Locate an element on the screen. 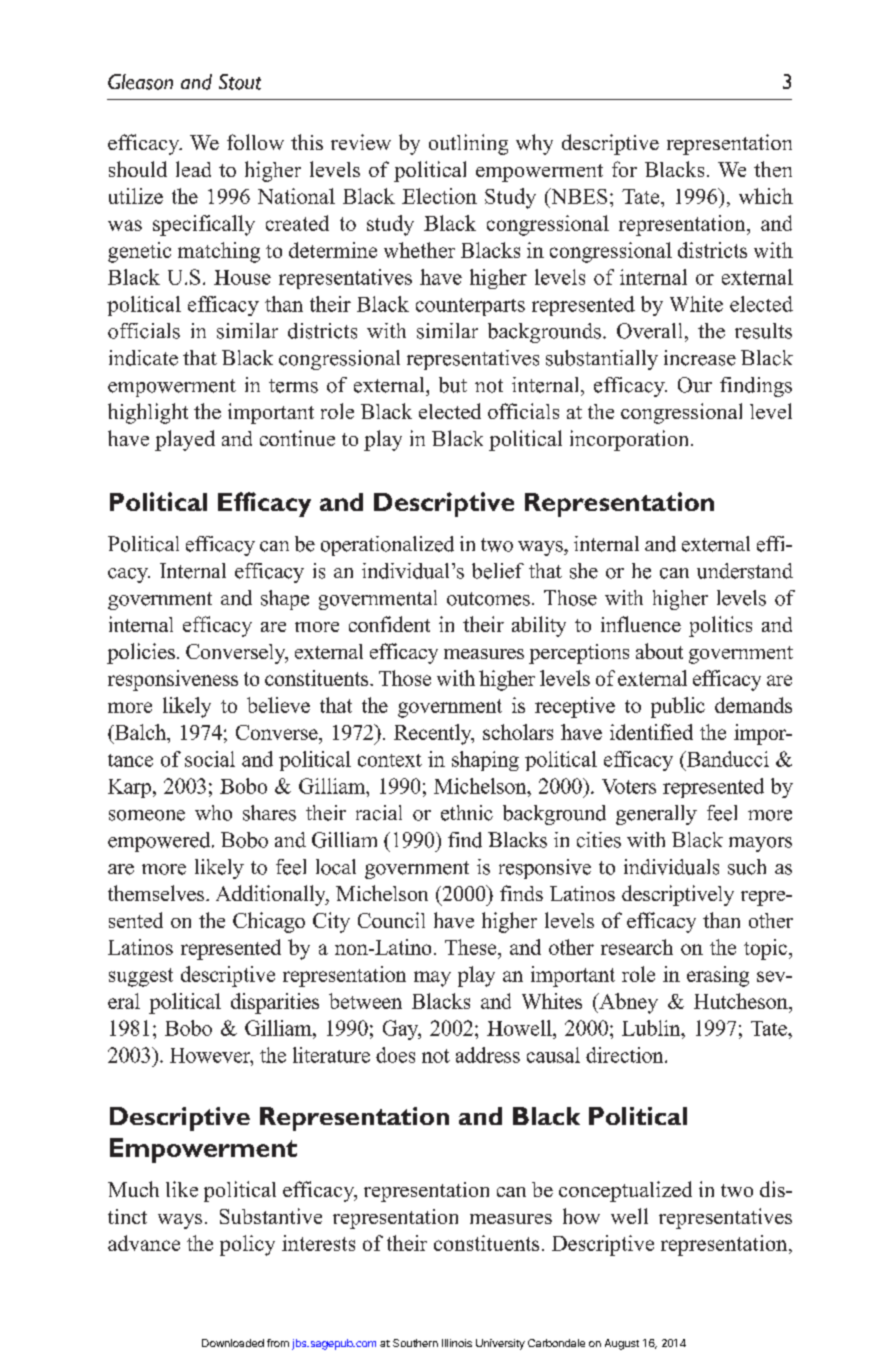 Image resolution: width=887 pixels, height=1372 pixels. Illinois is located at coordinates (457, 1343).
